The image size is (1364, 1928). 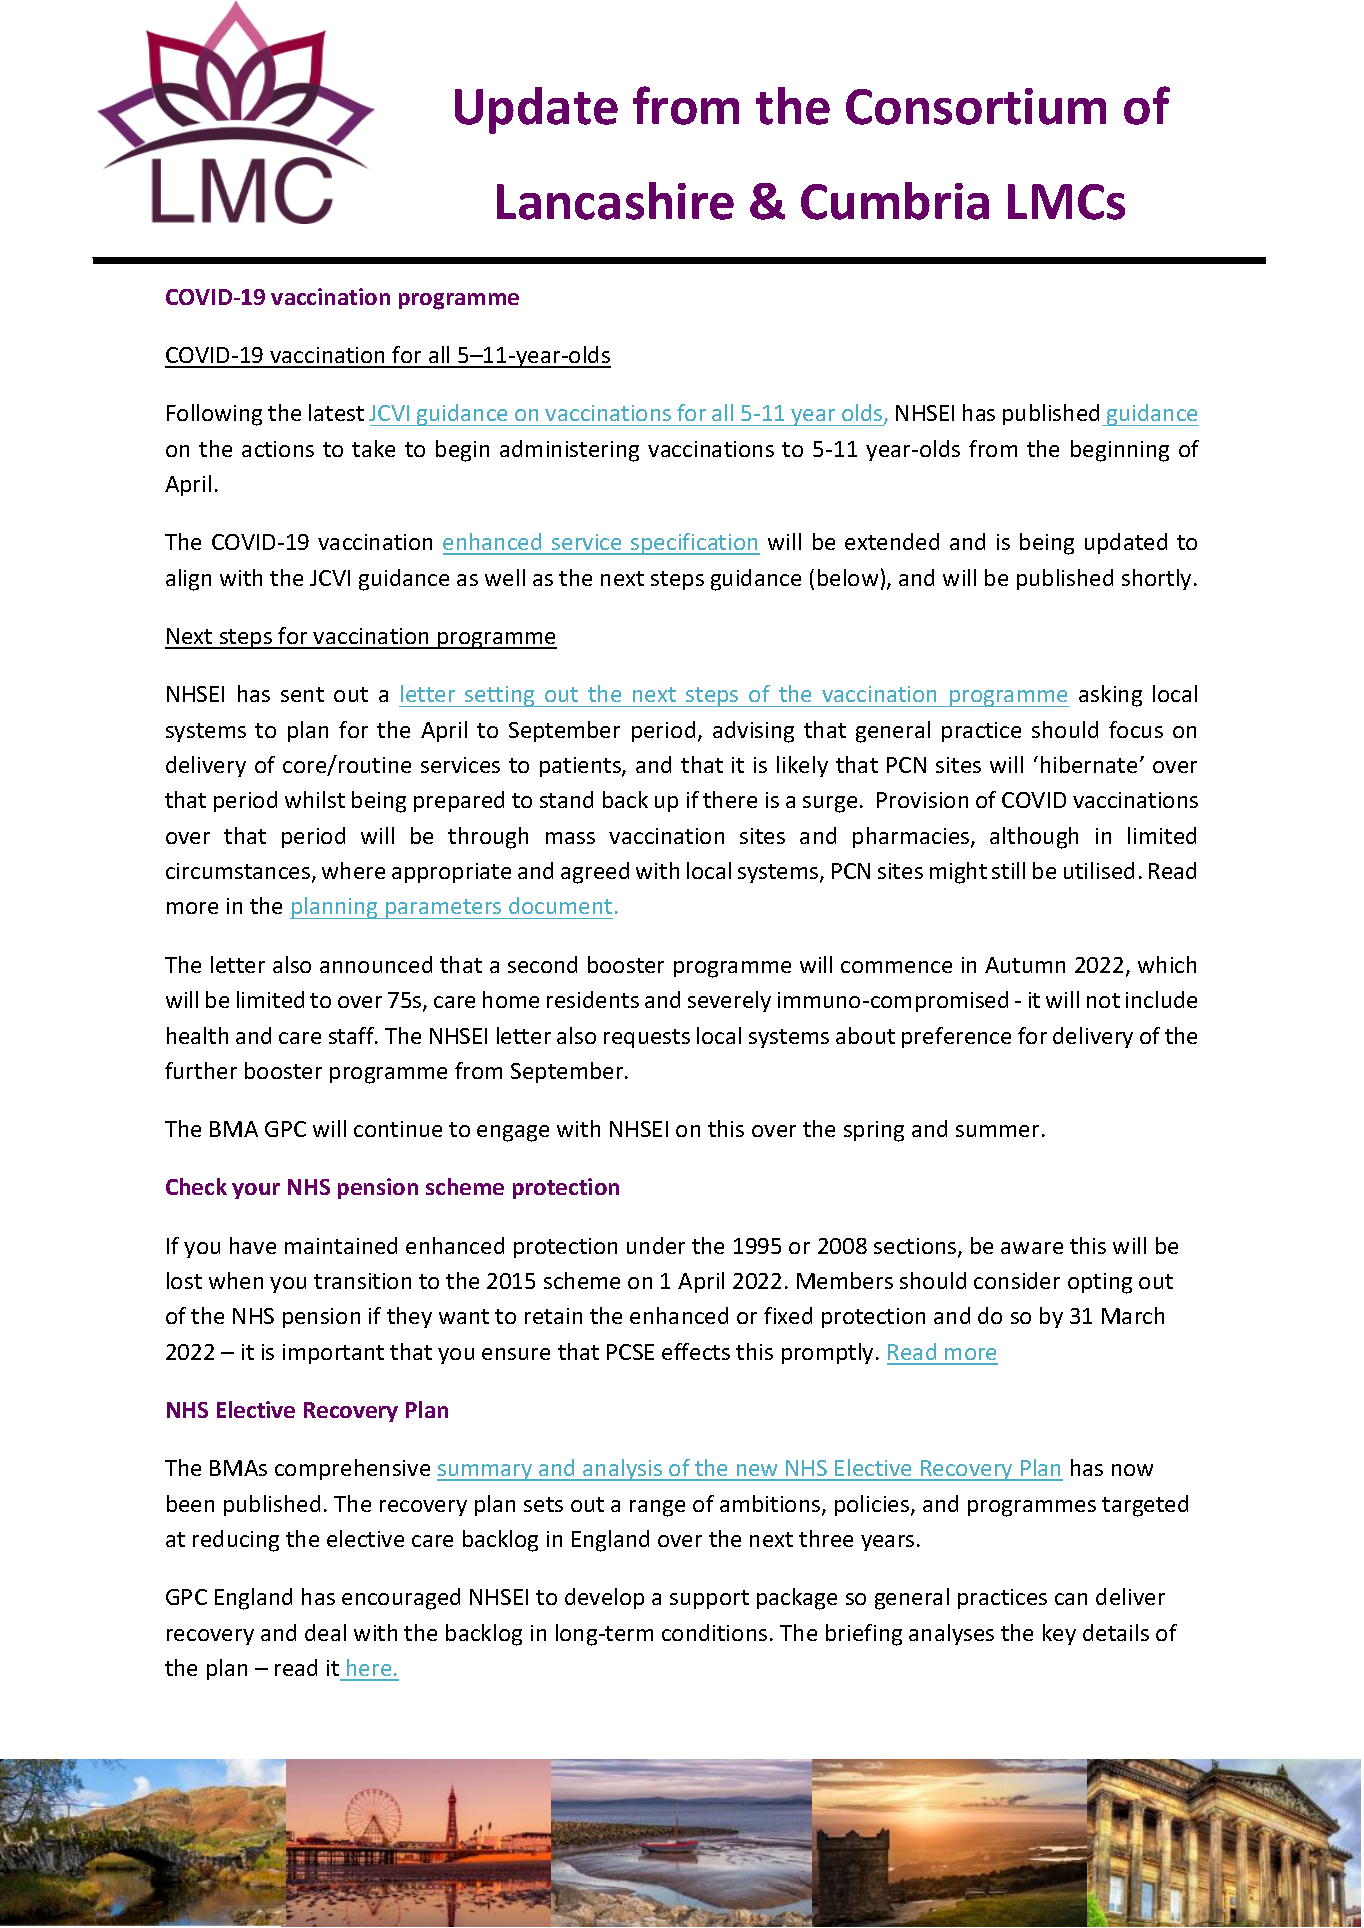 What do you see at coordinates (239, 872) in the page?
I see `circumstances` at bounding box center [239, 872].
